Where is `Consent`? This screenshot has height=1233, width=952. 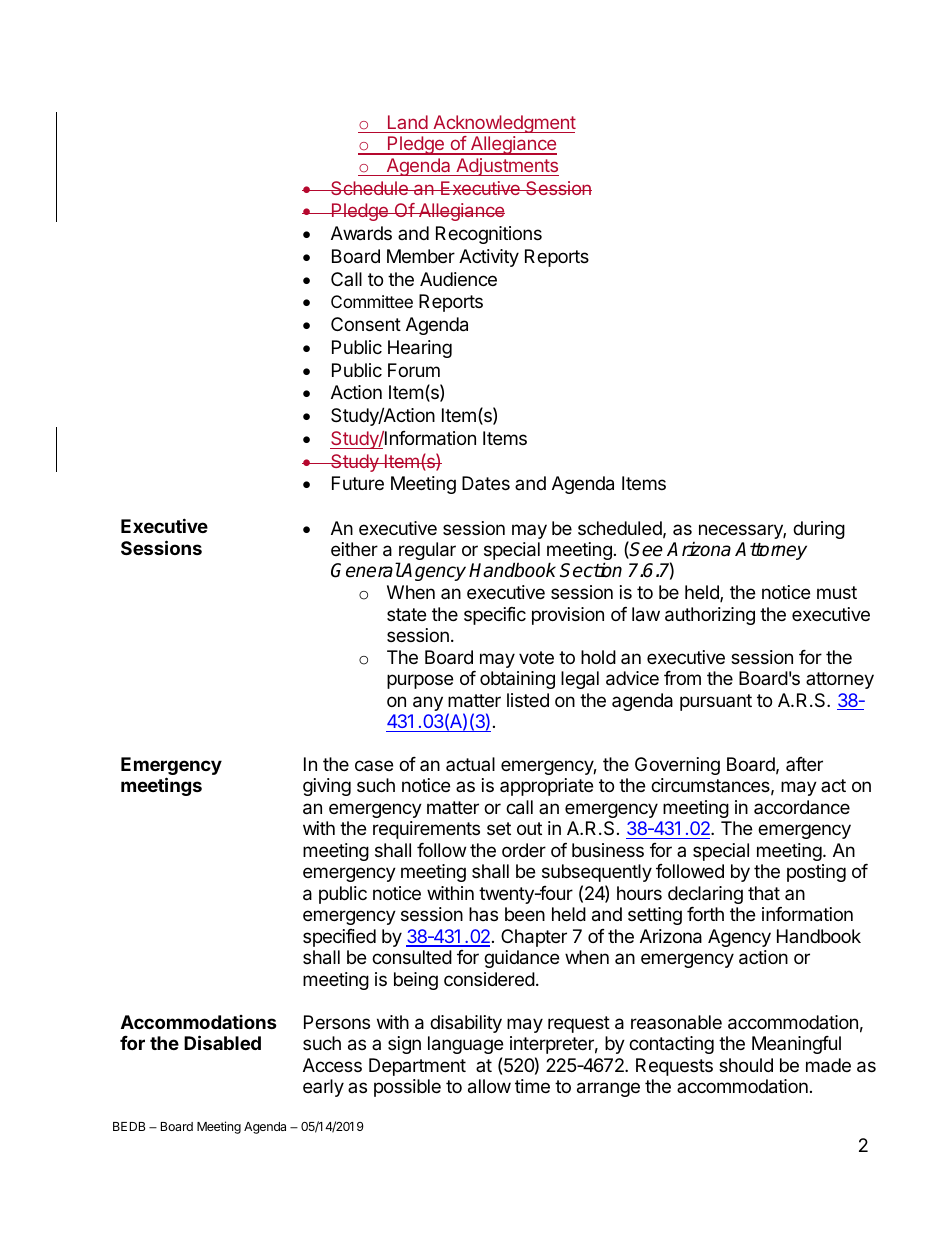
Consent is located at coordinates (366, 324).
